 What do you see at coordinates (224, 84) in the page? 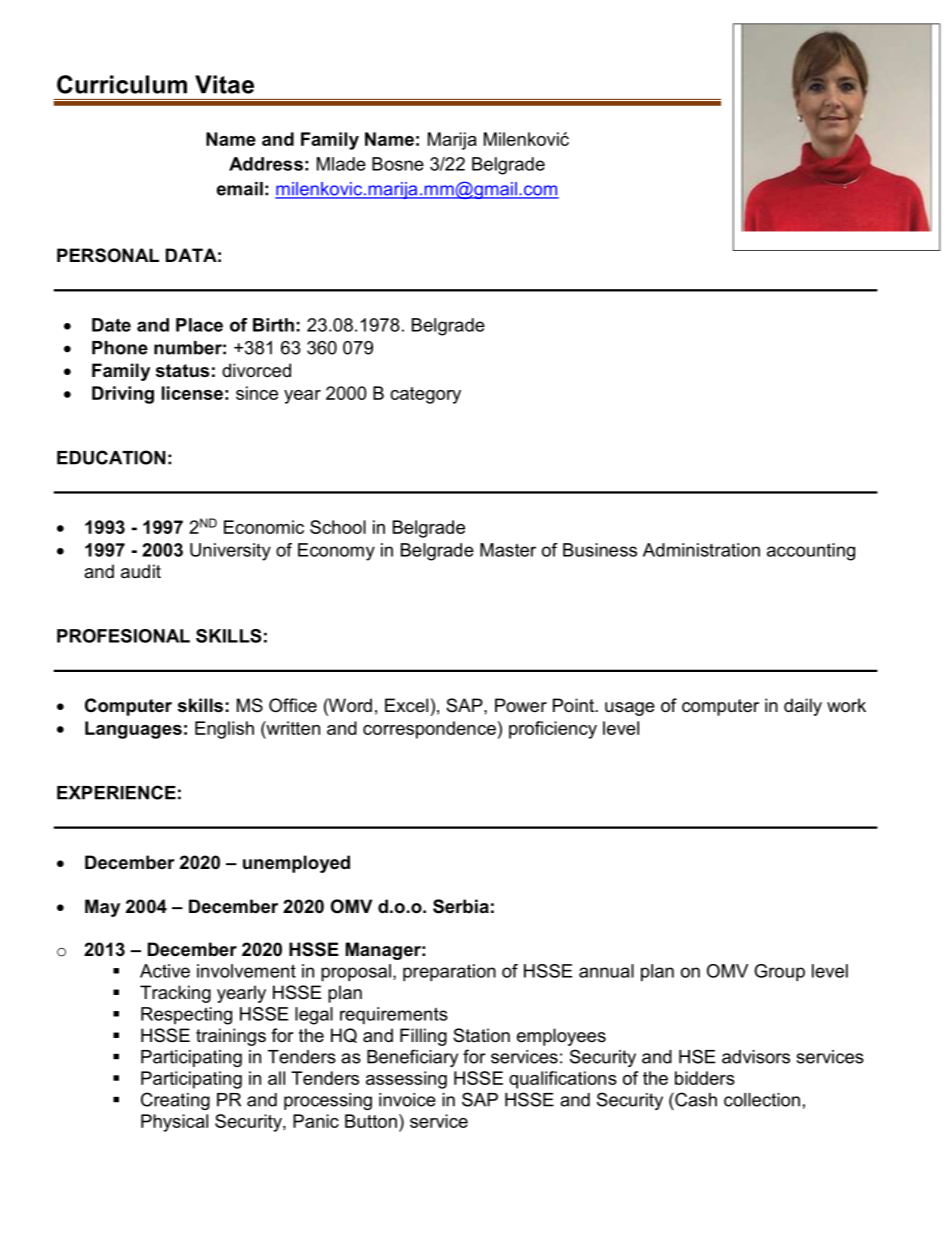
I see `Vitae` at bounding box center [224, 84].
